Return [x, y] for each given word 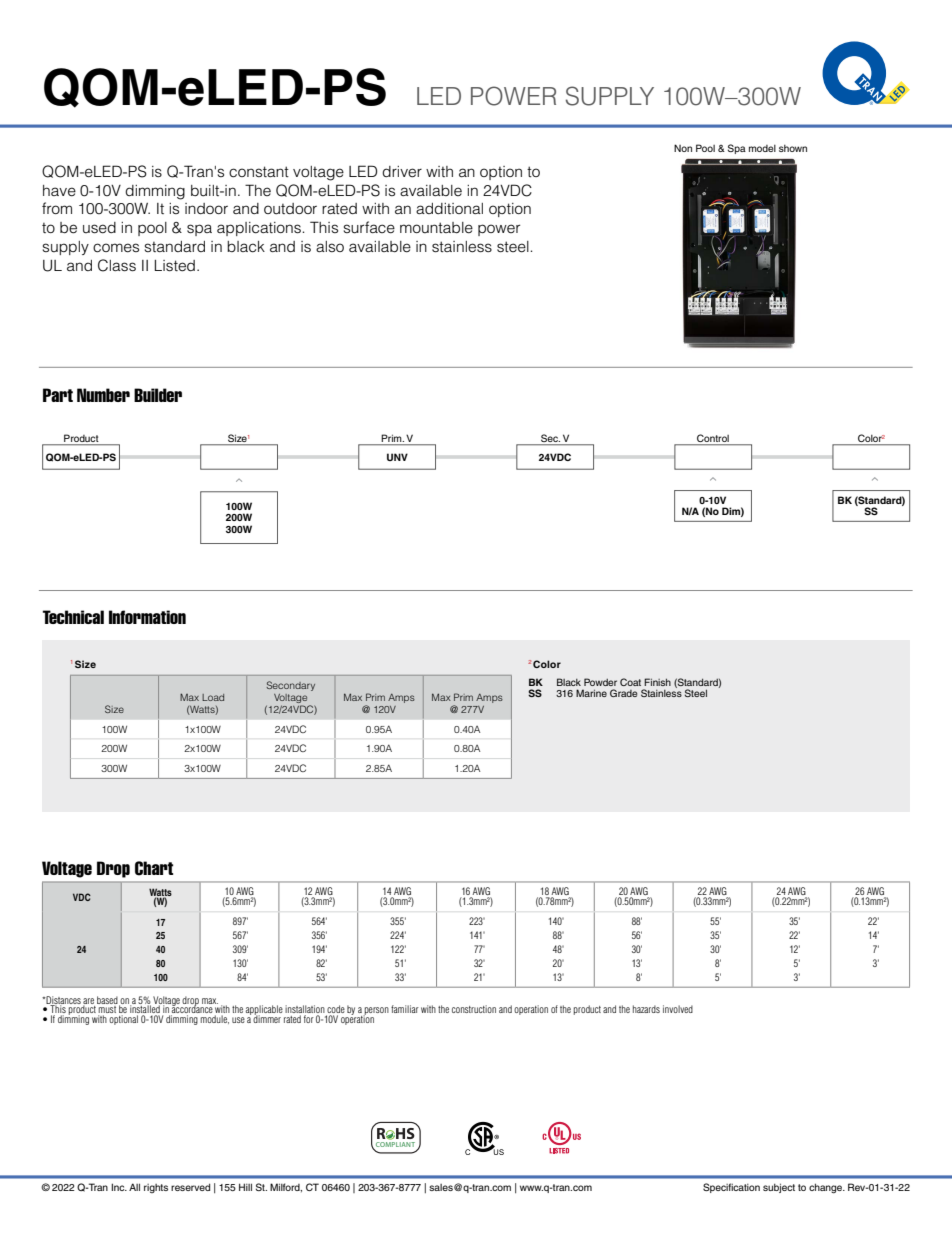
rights [156, 1188]
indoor [206, 208]
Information [147, 617]
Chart [154, 868]
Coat [630, 682]
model [762, 148]
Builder [158, 395]
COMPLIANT [394, 1146]
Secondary [290, 686]
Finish [657, 682]
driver [402, 172]
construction [474, 1009]
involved [678, 1009]
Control [713, 439]
